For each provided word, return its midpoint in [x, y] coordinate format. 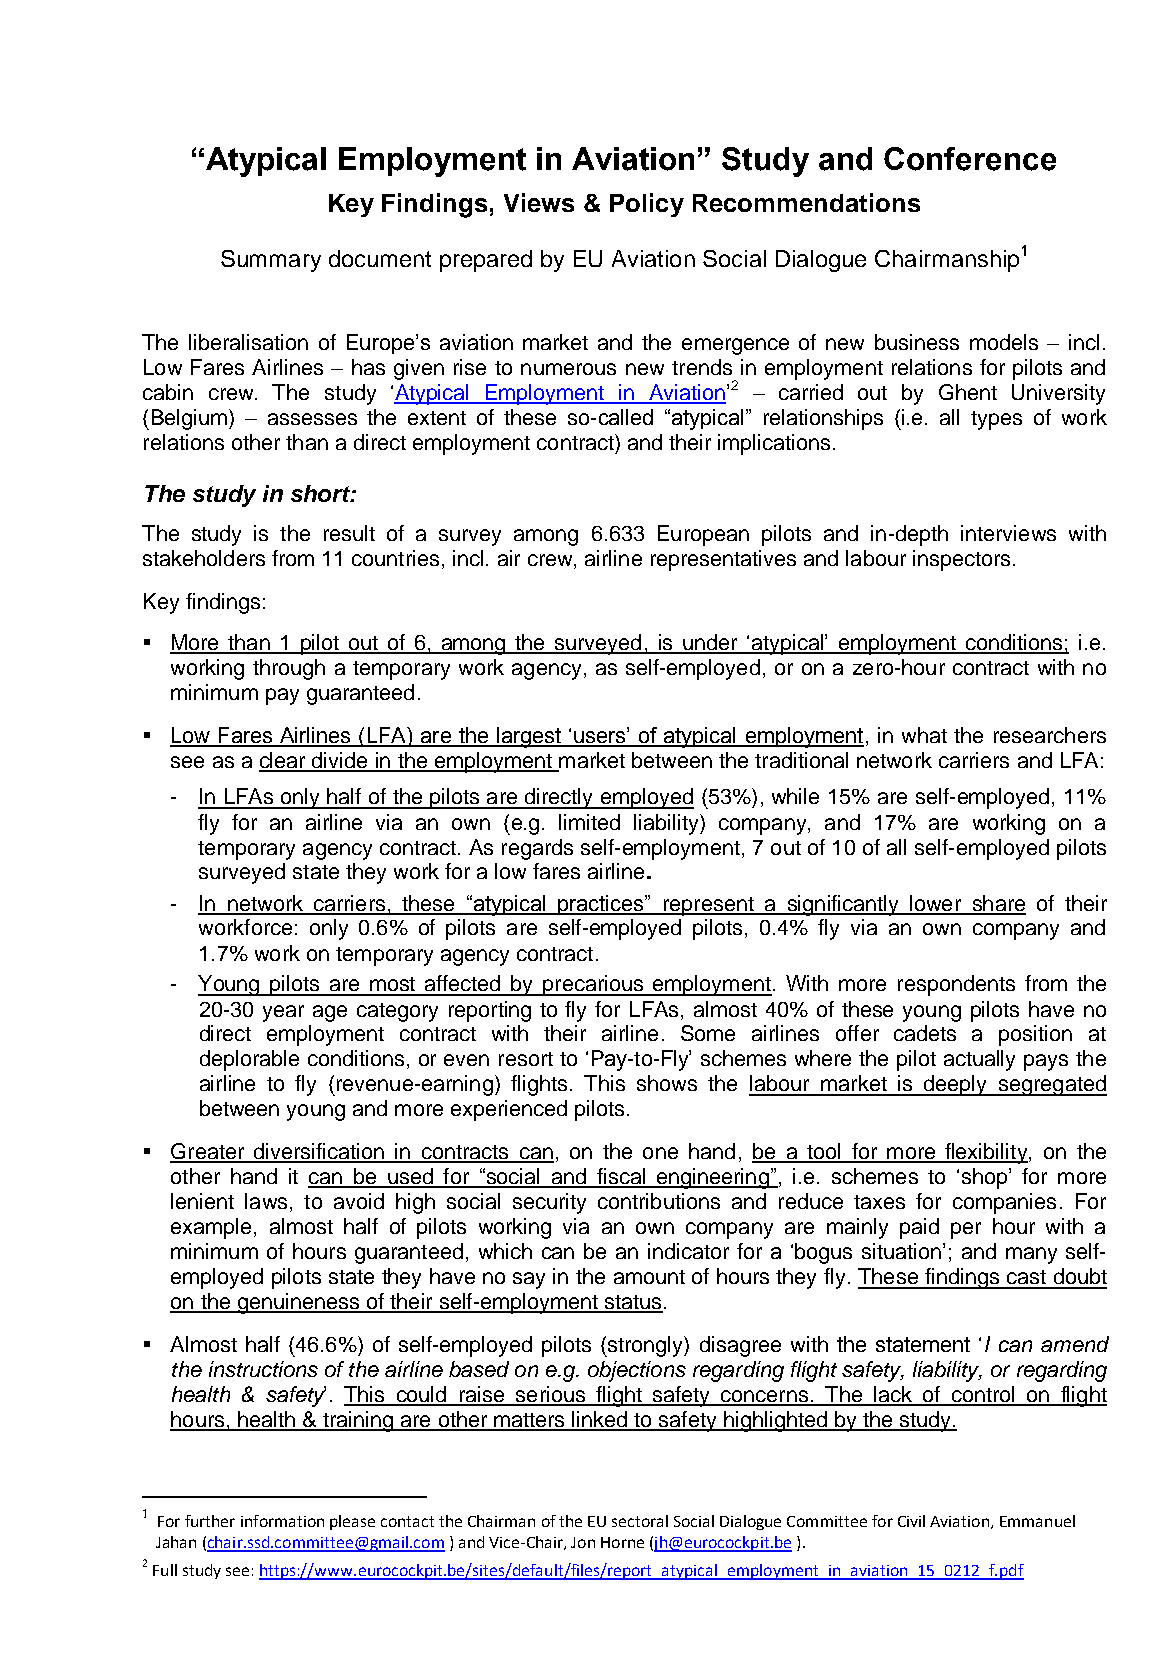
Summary [271, 261]
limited [589, 822]
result [349, 533]
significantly [843, 905]
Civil [911, 1521]
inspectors [961, 560]
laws [266, 1201]
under [710, 643]
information [282, 1521]
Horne [622, 1542]
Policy [647, 205]
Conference [970, 159]
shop [986, 1178]
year [283, 1013]
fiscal [621, 1177]
